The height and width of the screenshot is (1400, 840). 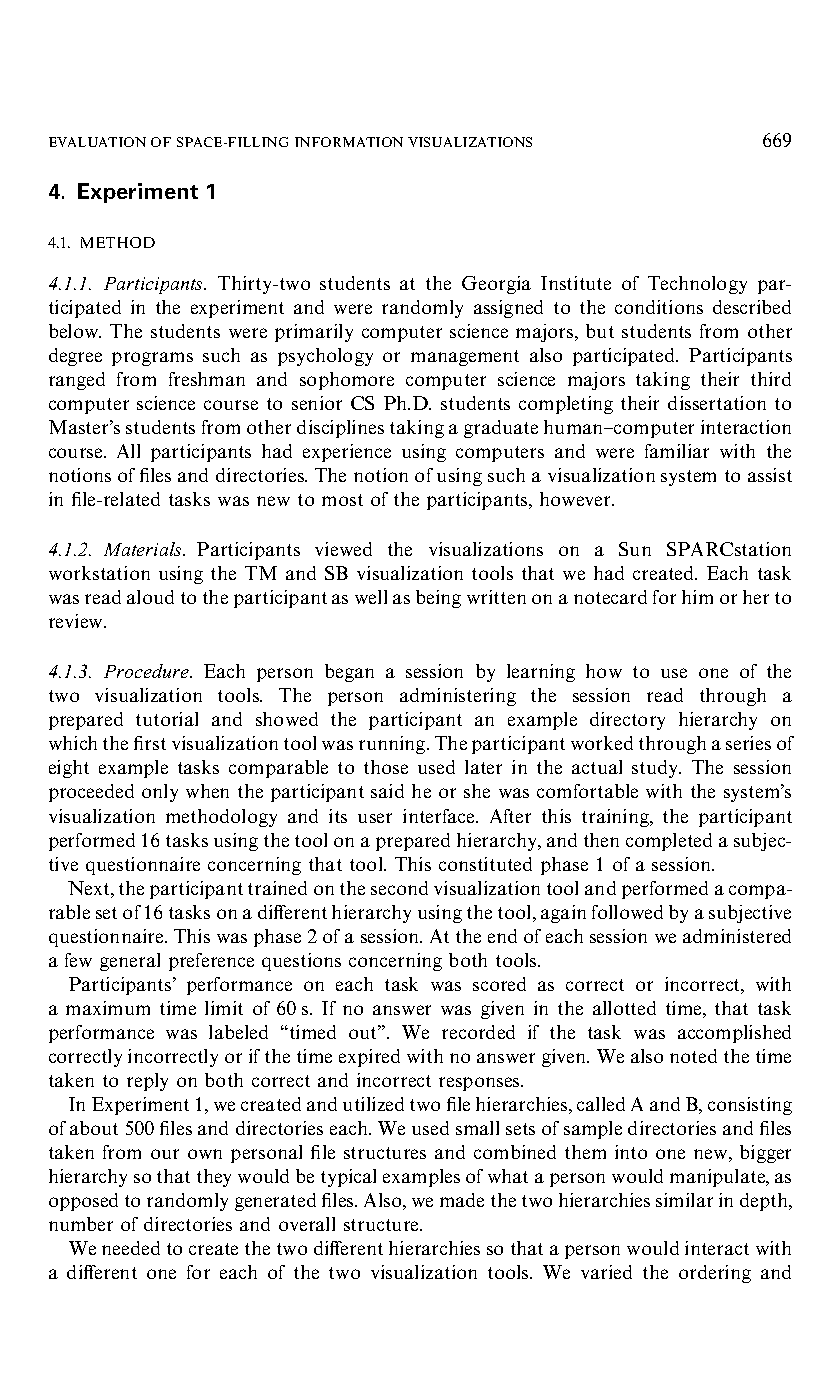 I want to click on Technology, so click(x=697, y=285).
